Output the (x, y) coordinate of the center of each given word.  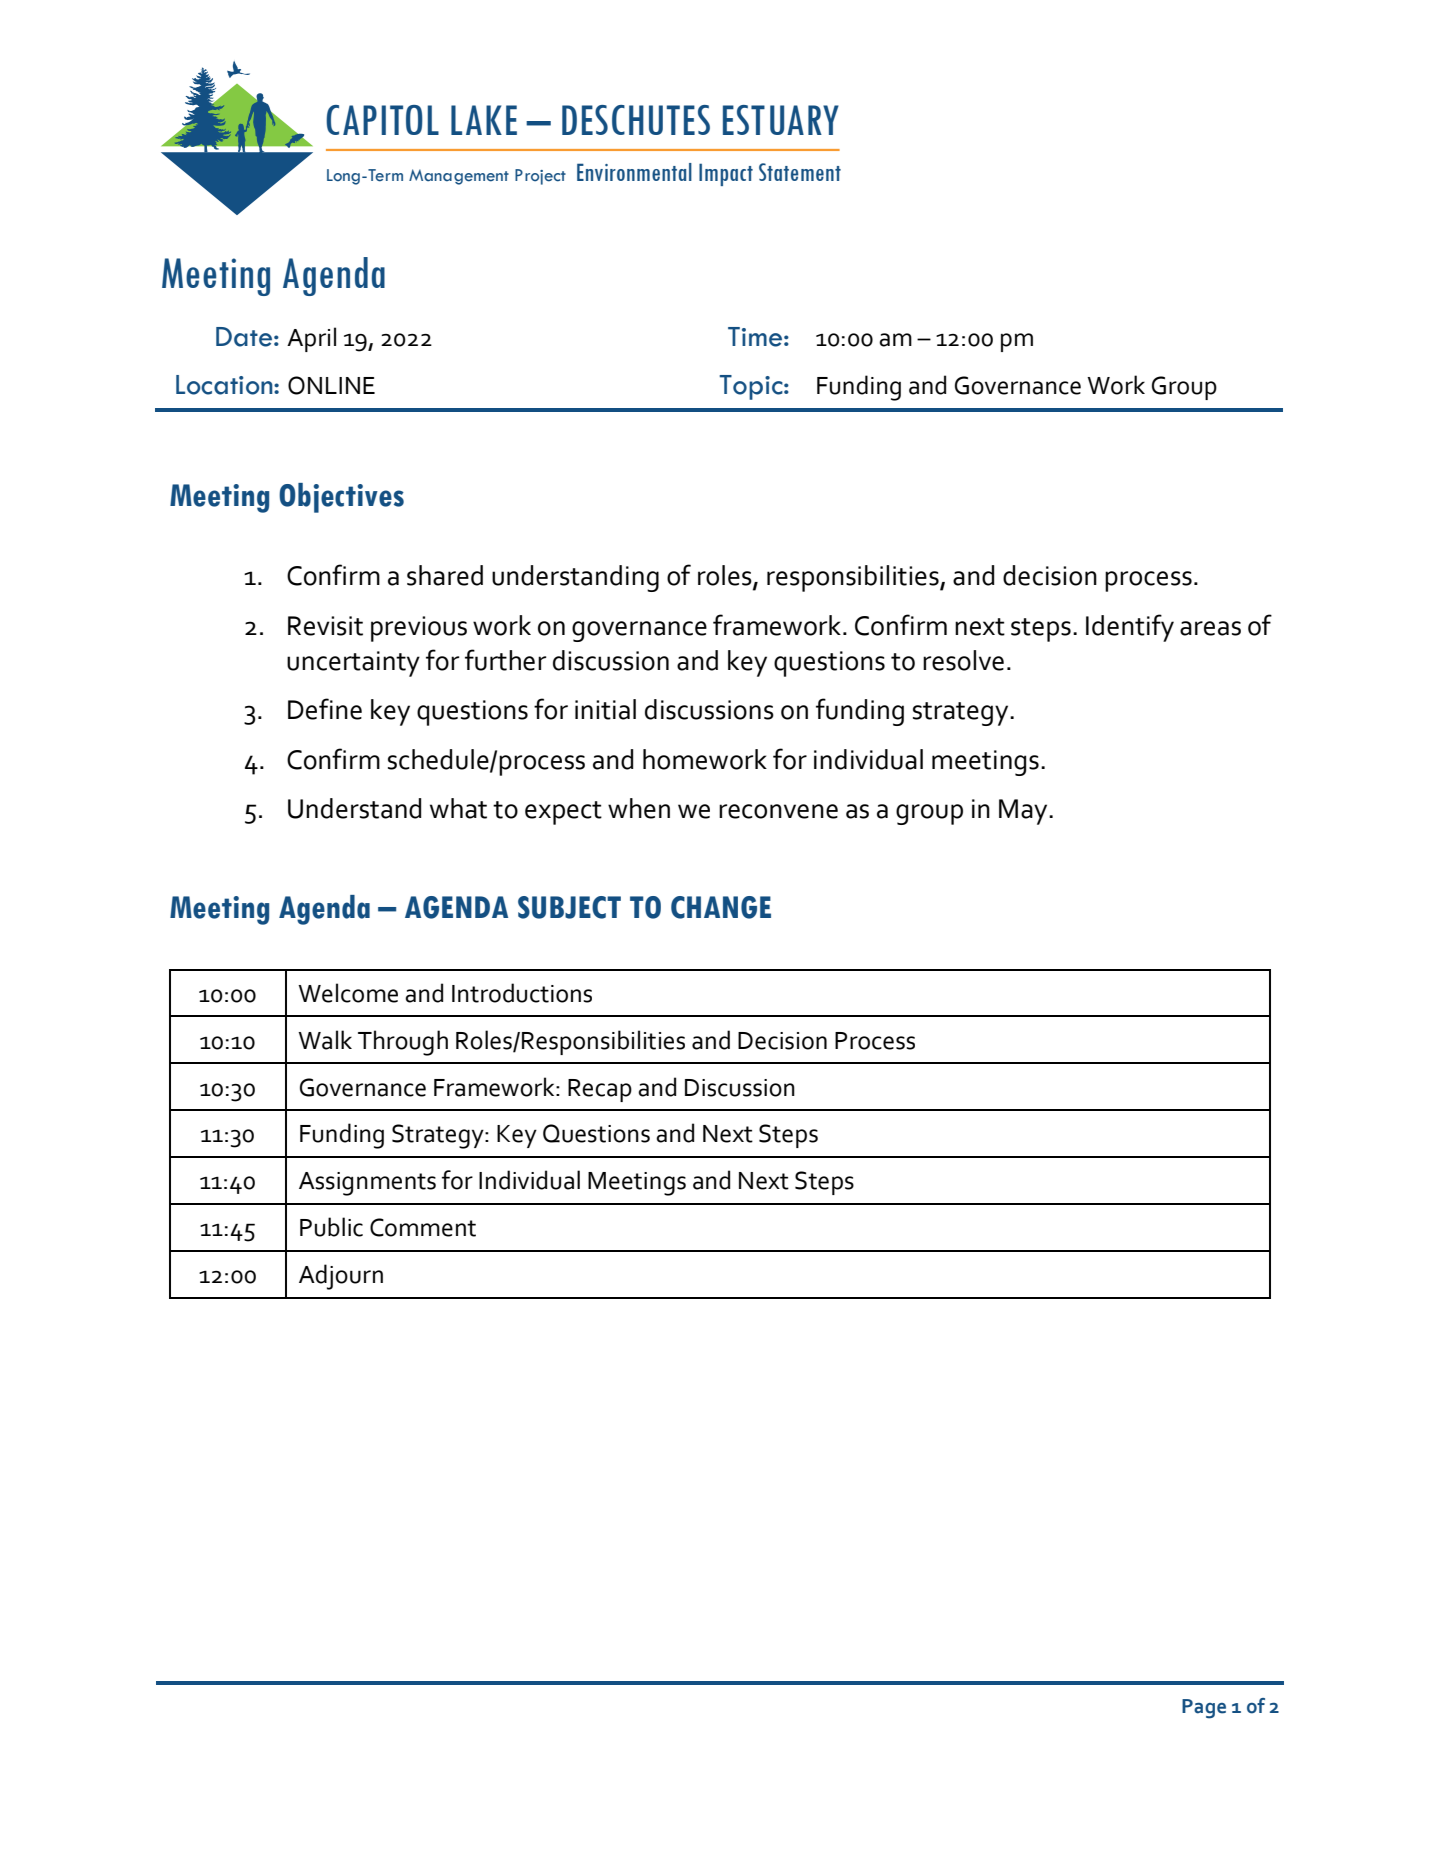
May (1024, 812)
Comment (423, 1227)
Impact (726, 174)
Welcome (348, 993)
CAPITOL (382, 120)
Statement (800, 172)
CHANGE (721, 907)
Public (331, 1227)
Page (1204, 1709)
